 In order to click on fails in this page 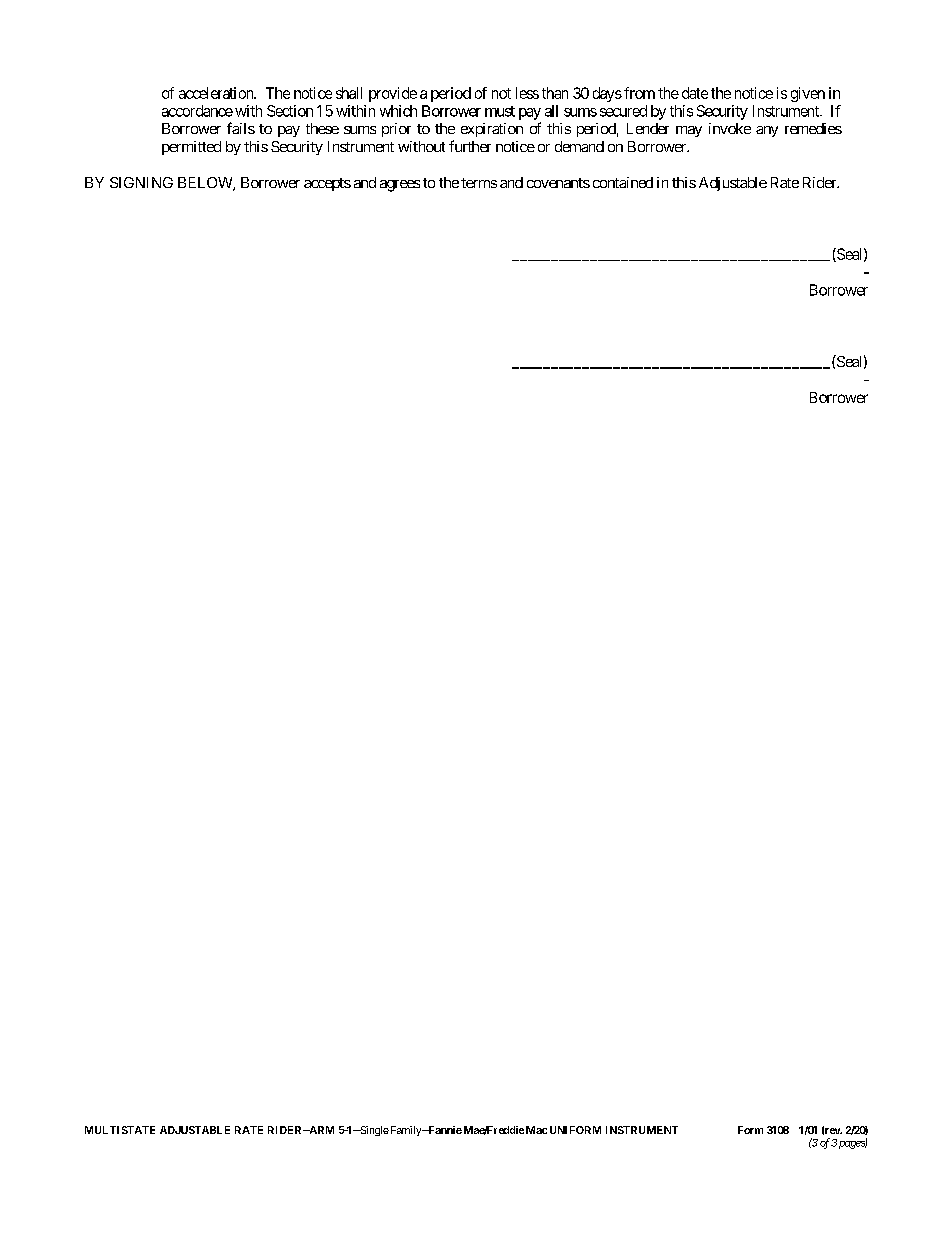, I will do `click(241, 128)`.
